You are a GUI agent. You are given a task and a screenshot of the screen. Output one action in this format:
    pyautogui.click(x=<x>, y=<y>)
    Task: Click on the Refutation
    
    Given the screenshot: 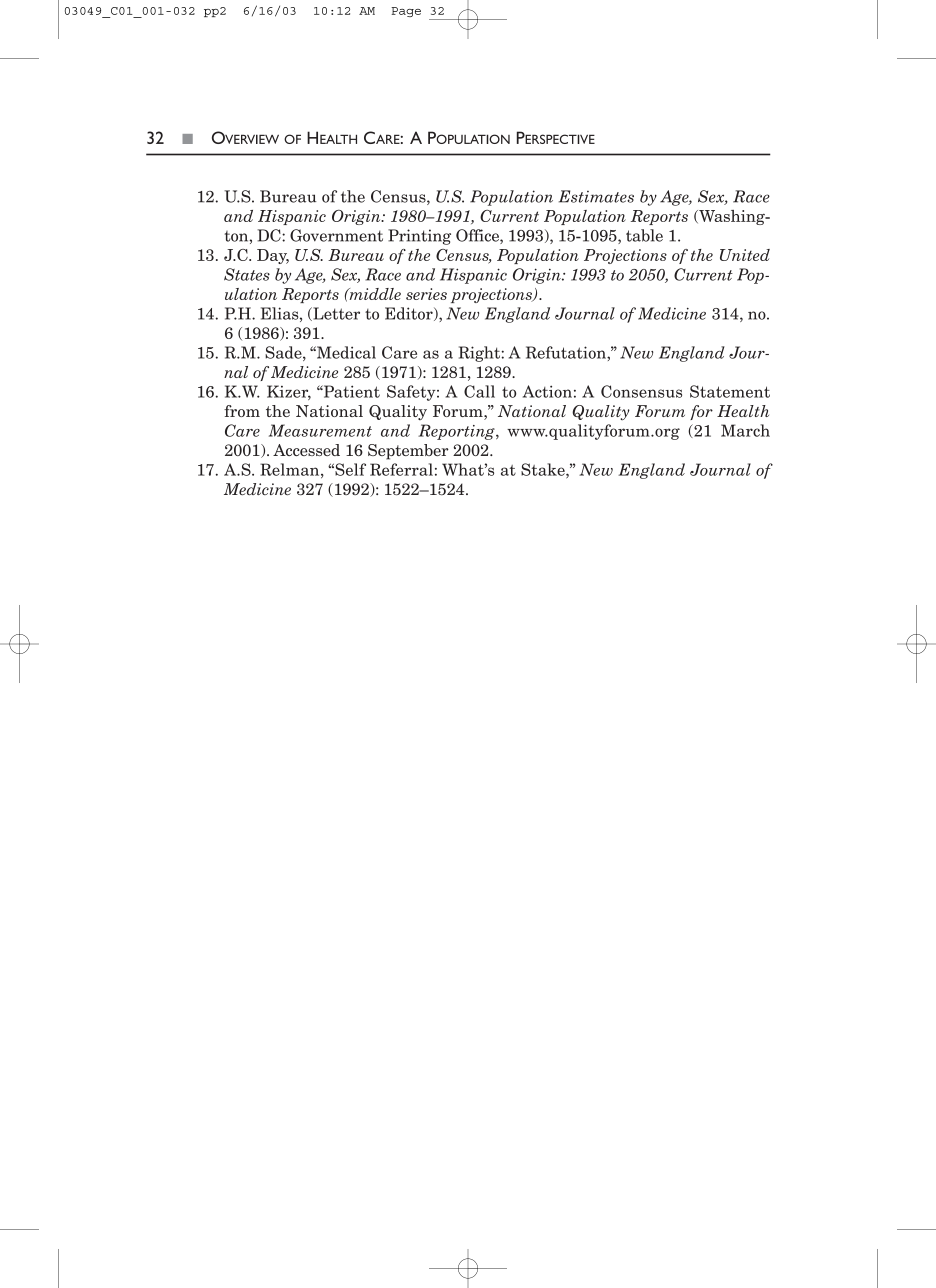 What is the action you would take?
    pyautogui.click(x=567, y=352)
